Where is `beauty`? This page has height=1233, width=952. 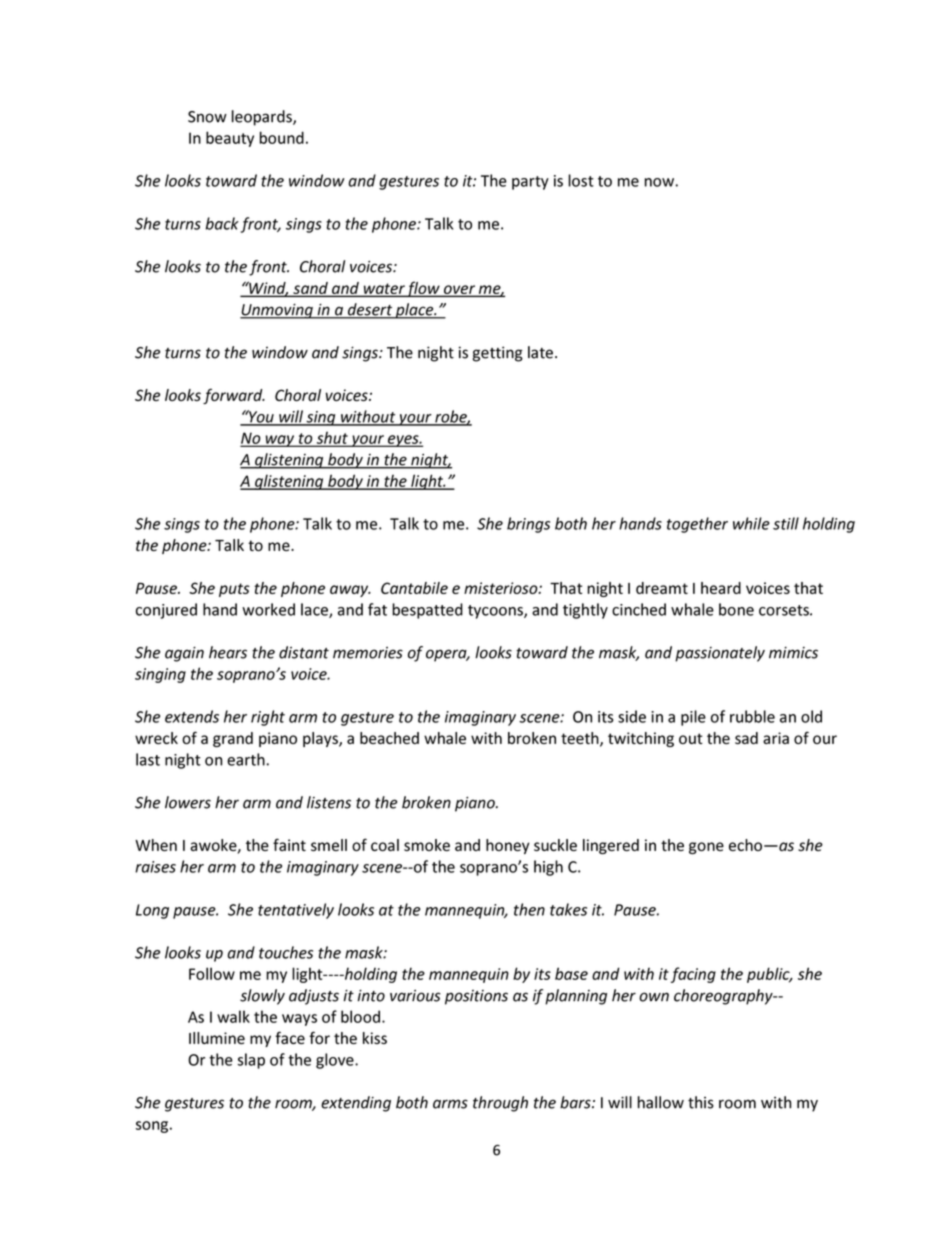
beauty is located at coordinates (230, 139).
